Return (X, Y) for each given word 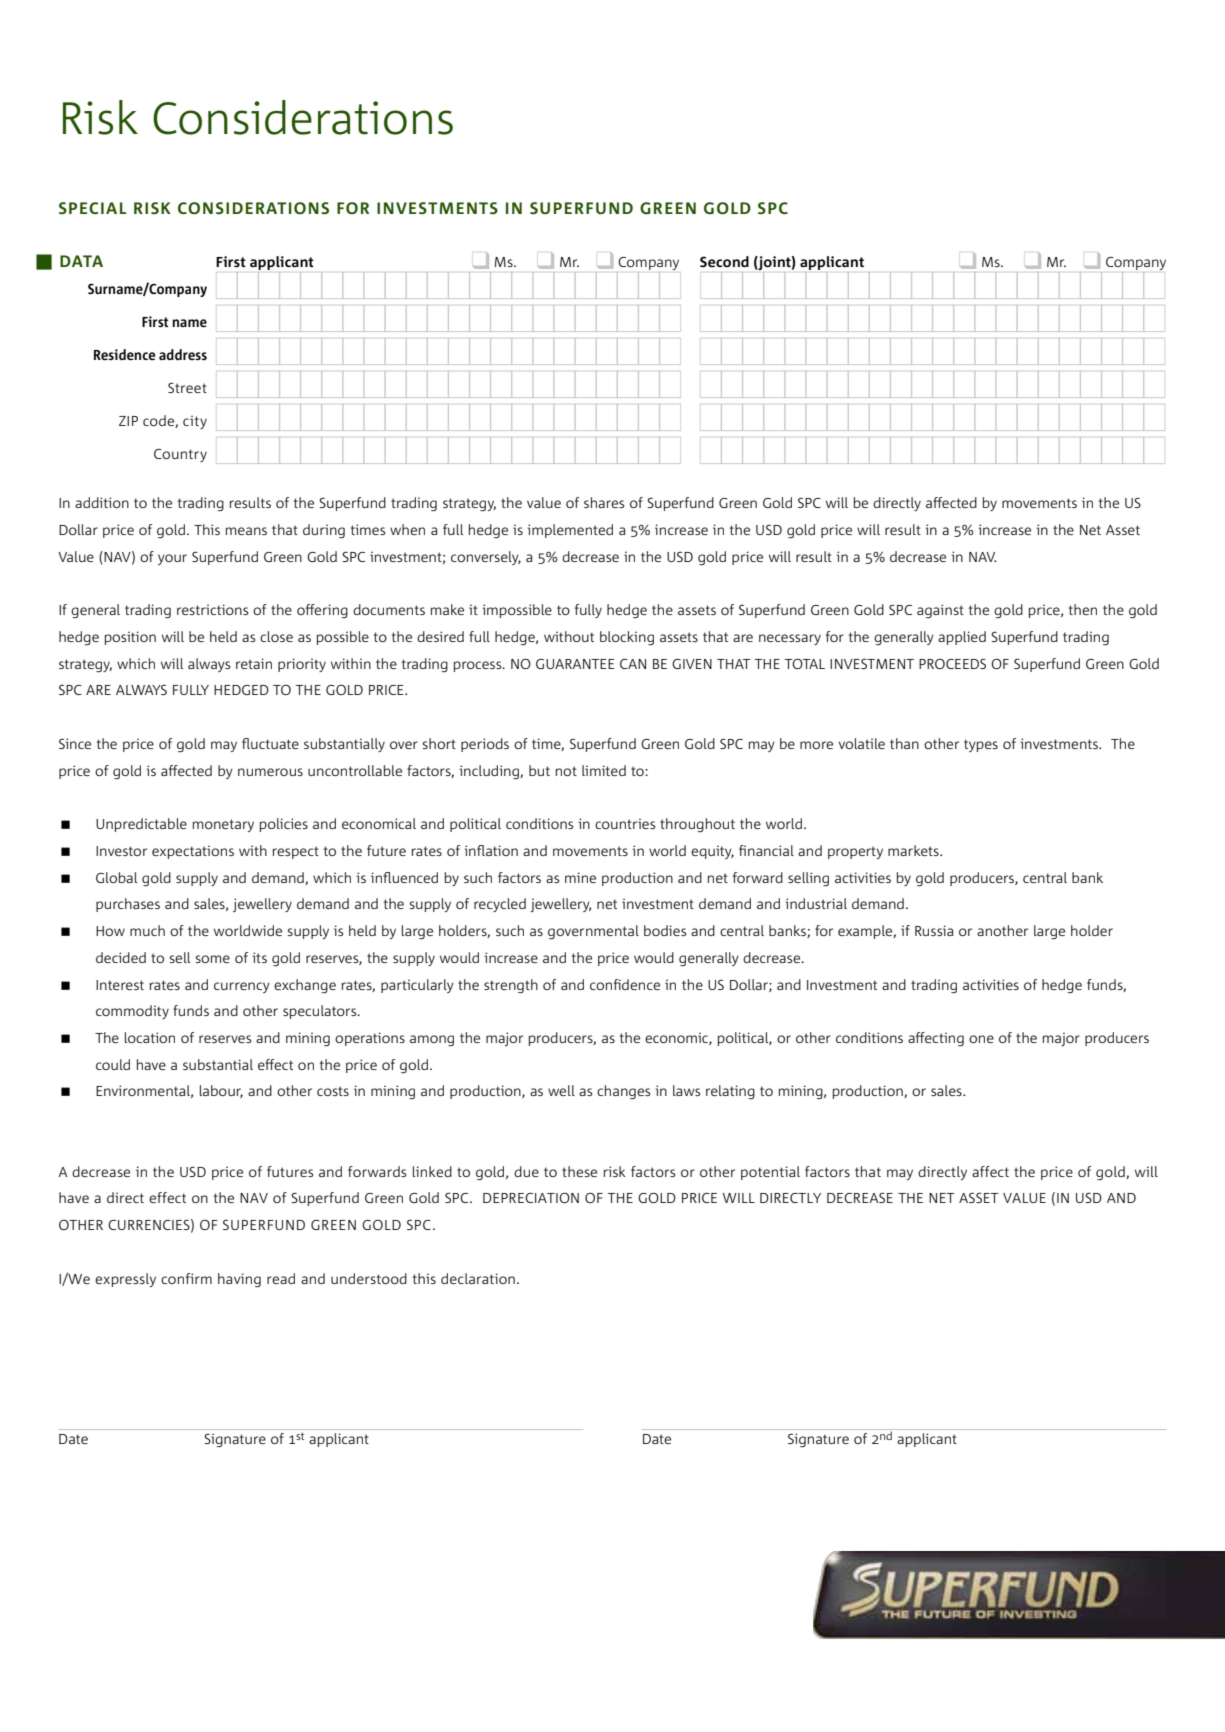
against (940, 611)
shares (604, 502)
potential (770, 1173)
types (981, 745)
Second (724, 262)
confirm (186, 1278)
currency (242, 987)
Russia (934, 930)
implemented (570, 531)
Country (180, 455)
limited (604, 770)
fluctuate (270, 743)
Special (93, 208)
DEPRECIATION (531, 1197)
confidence (625, 984)
